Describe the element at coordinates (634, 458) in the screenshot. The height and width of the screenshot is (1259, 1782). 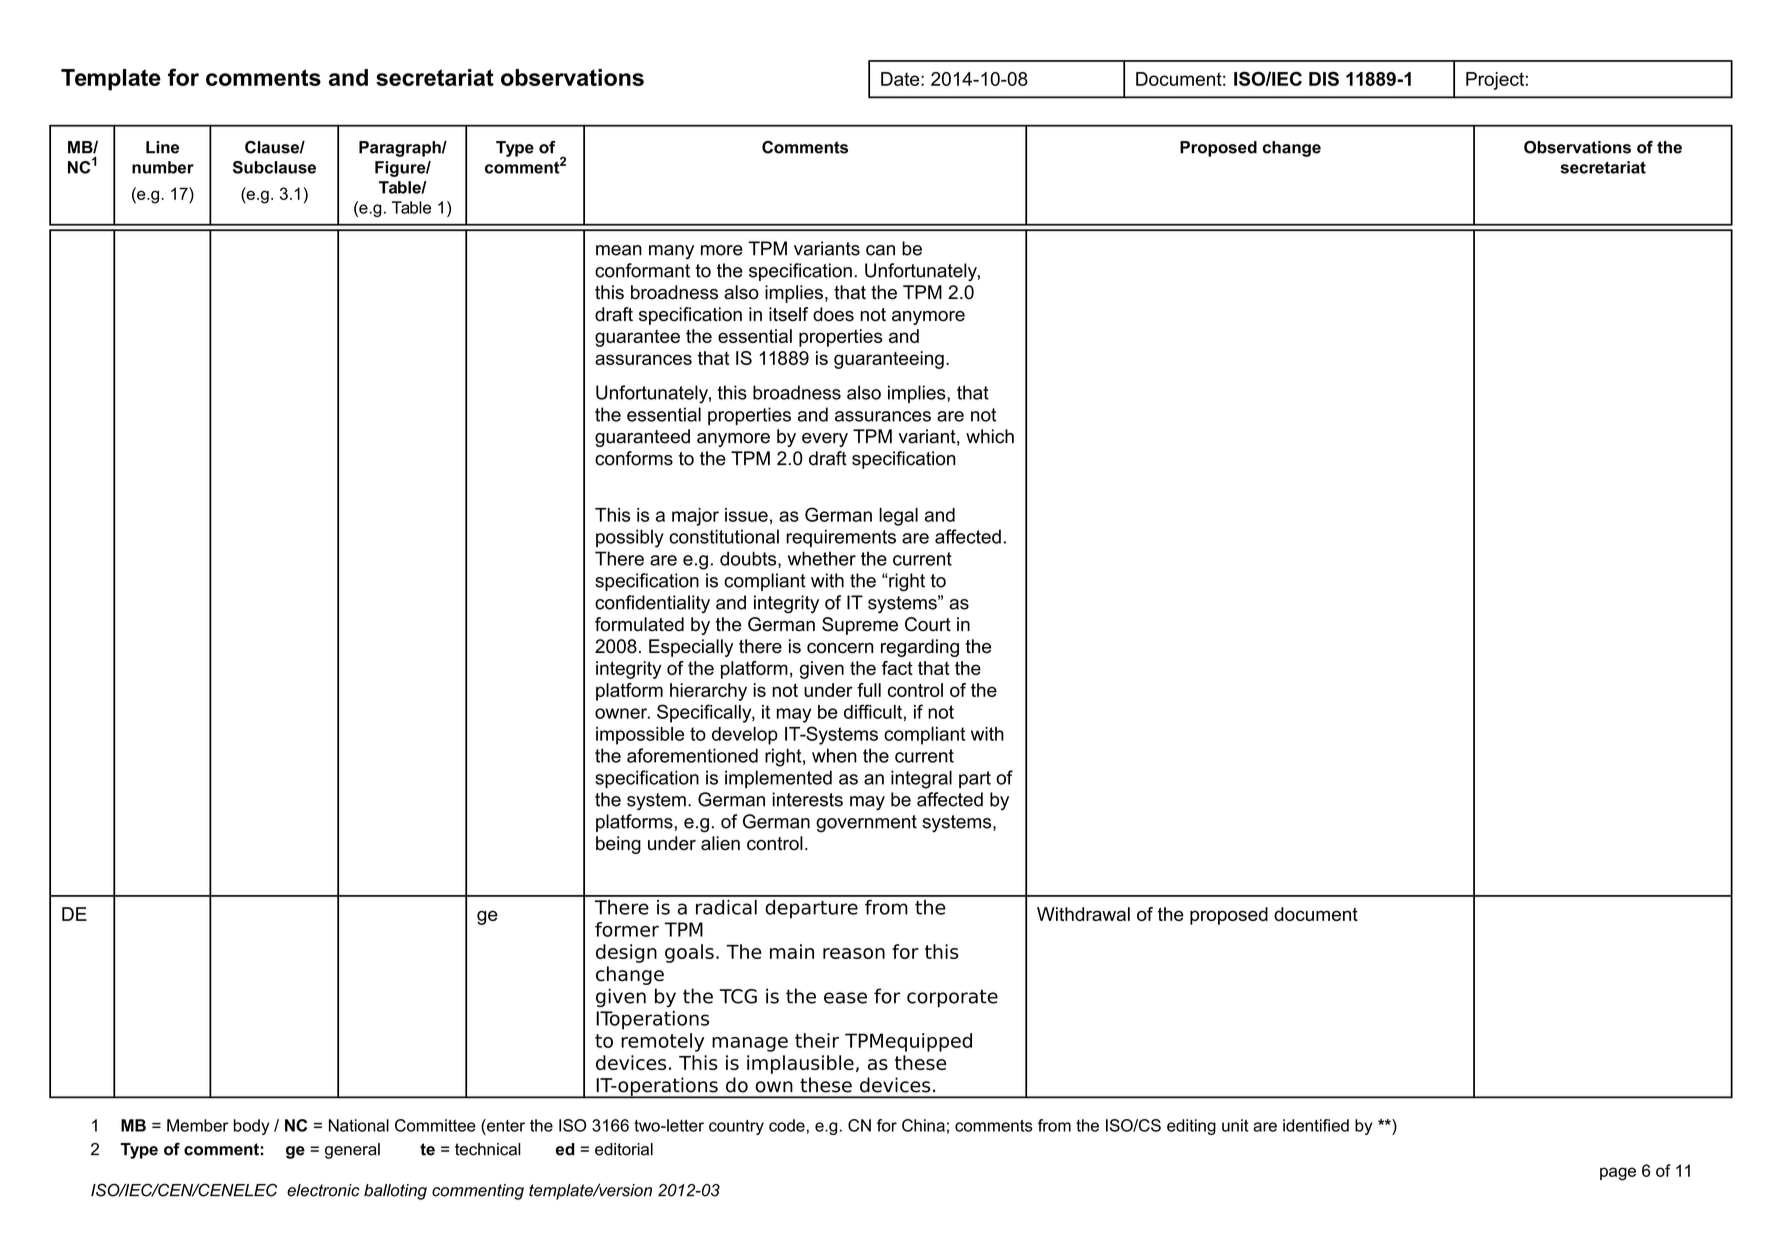
I see `conforms` at that location.
